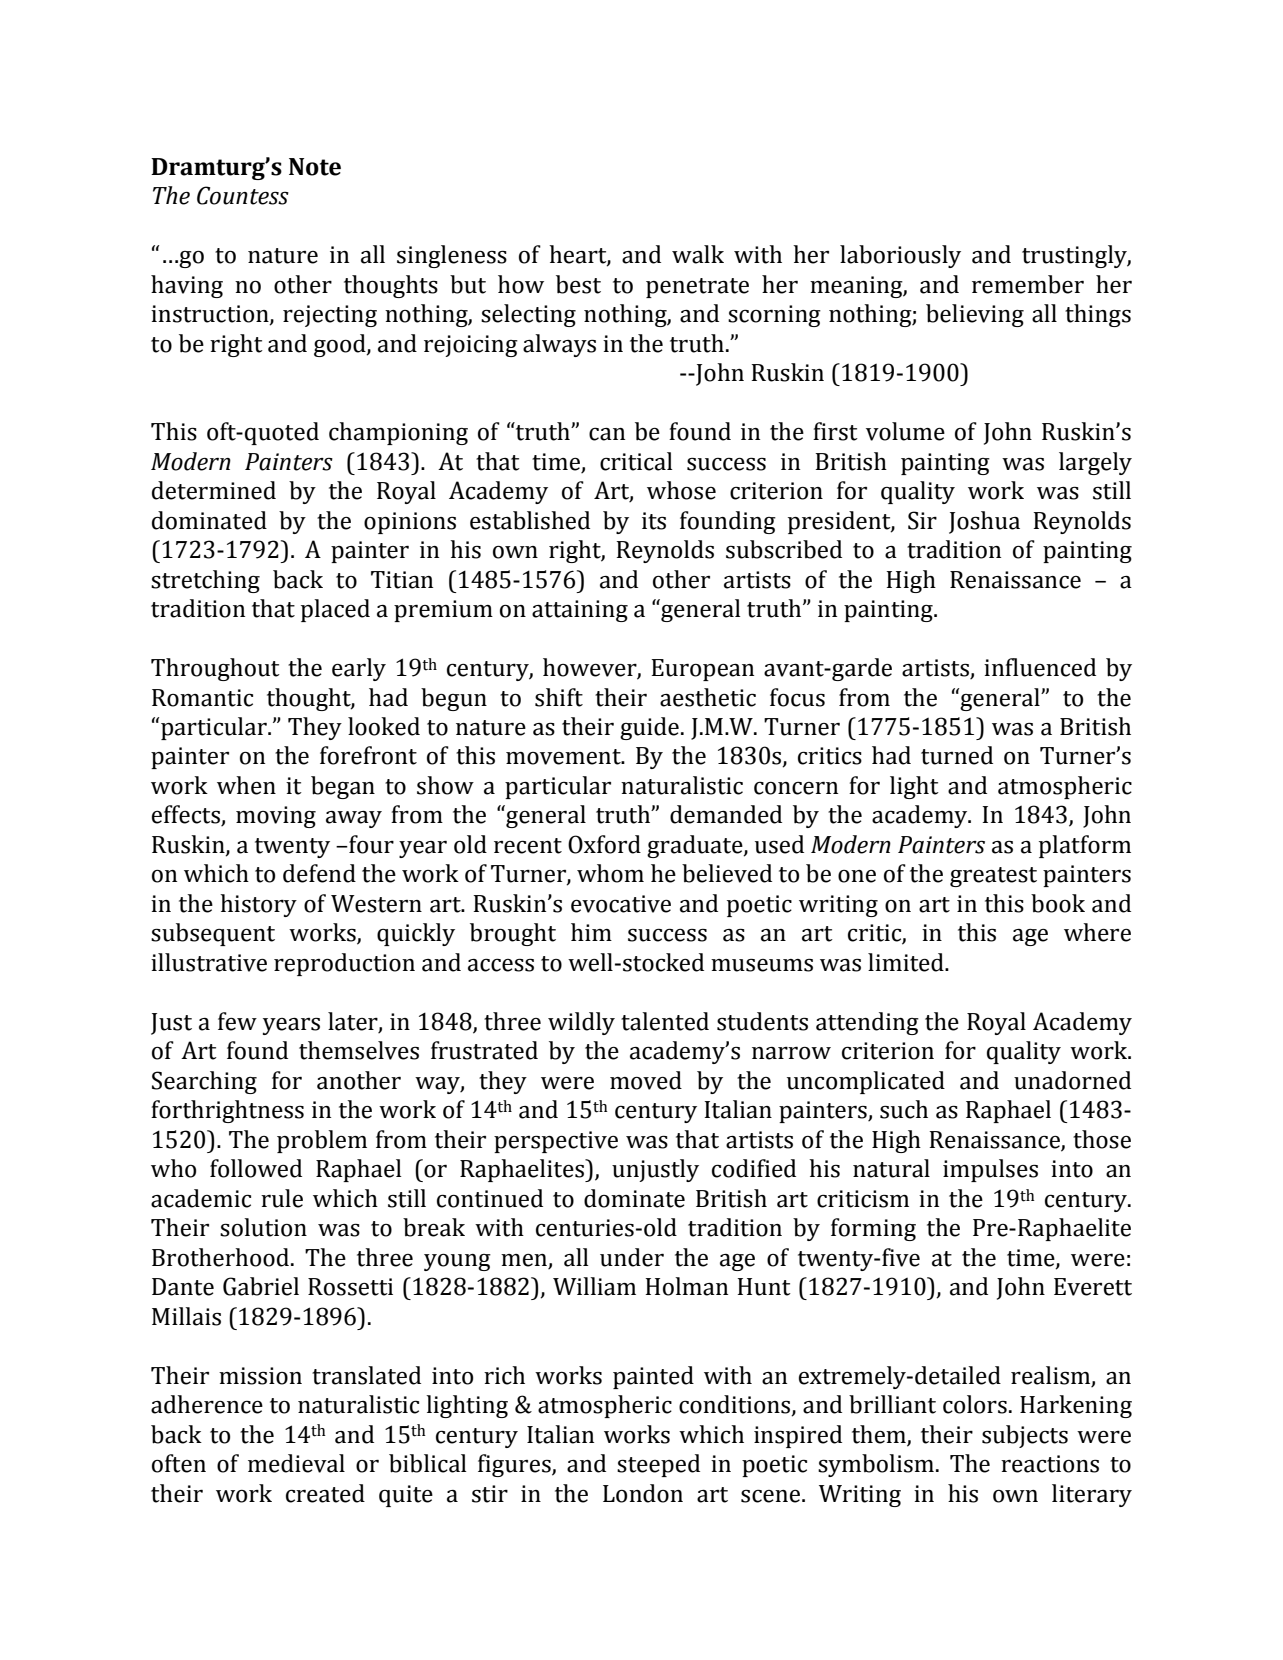  I want to click on subjects, so click(1025, 1436).
